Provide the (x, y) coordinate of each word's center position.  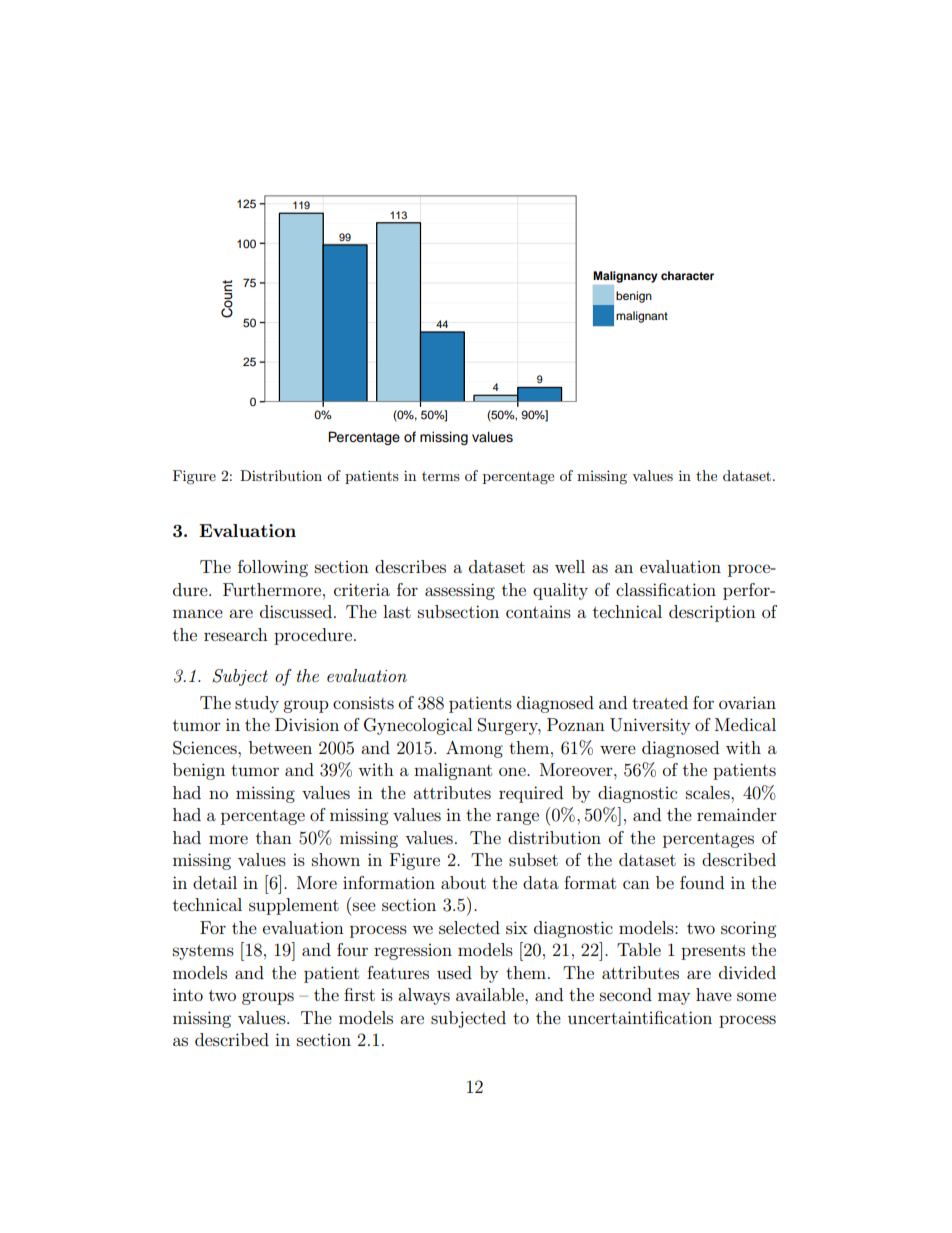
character (687, 275)
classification (666, 589)
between (280, 747)
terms (441, 476)
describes (410, 566)
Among (474, 749)
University (650, 726)
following (273, 568)
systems (203, 952)
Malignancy (625, 277)
